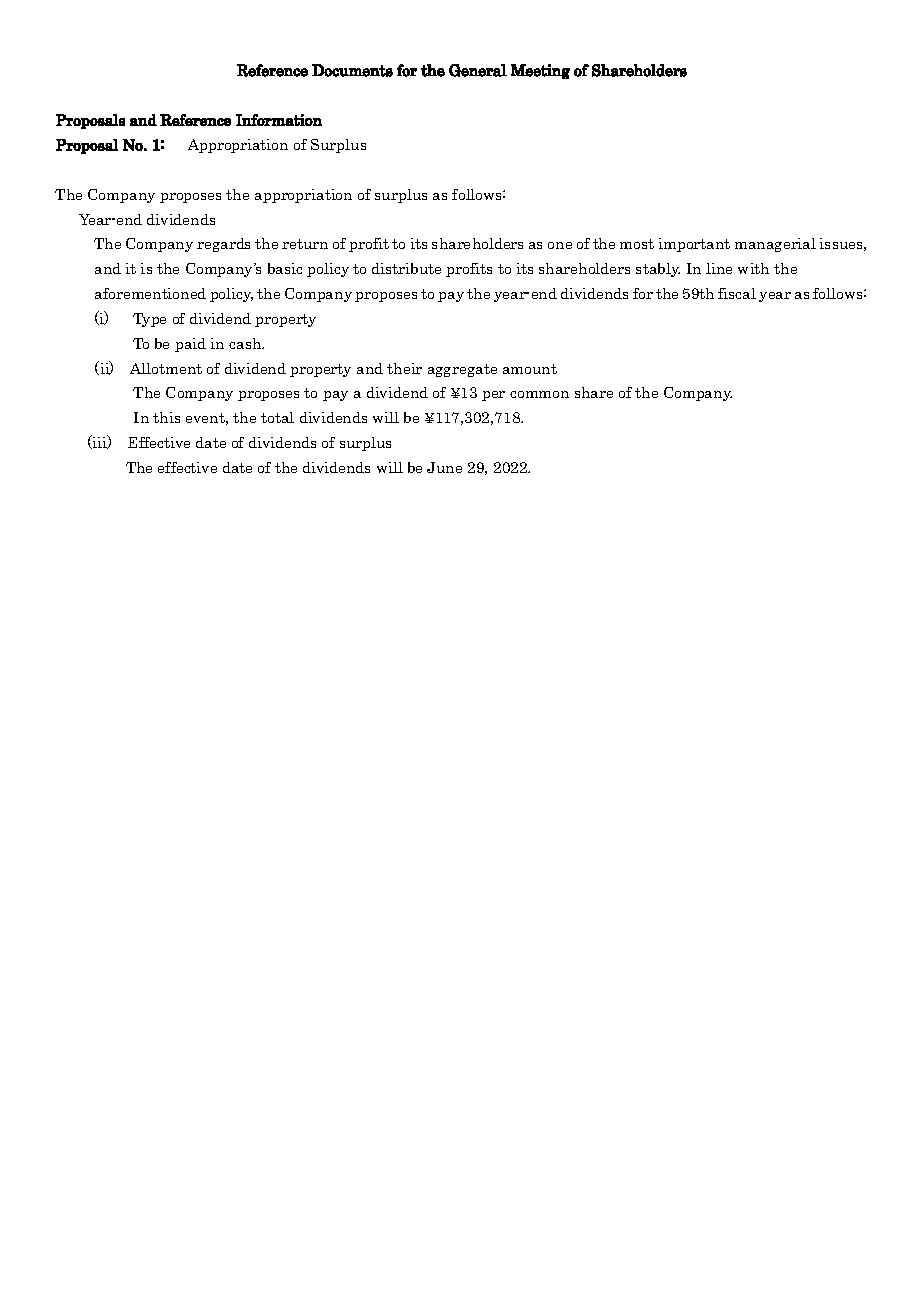 Image resolution: width=924 pixels, height=1308 pixels. Describe the element at coordinates (279, 120) in the screenshot. I see `Information` at that location.
